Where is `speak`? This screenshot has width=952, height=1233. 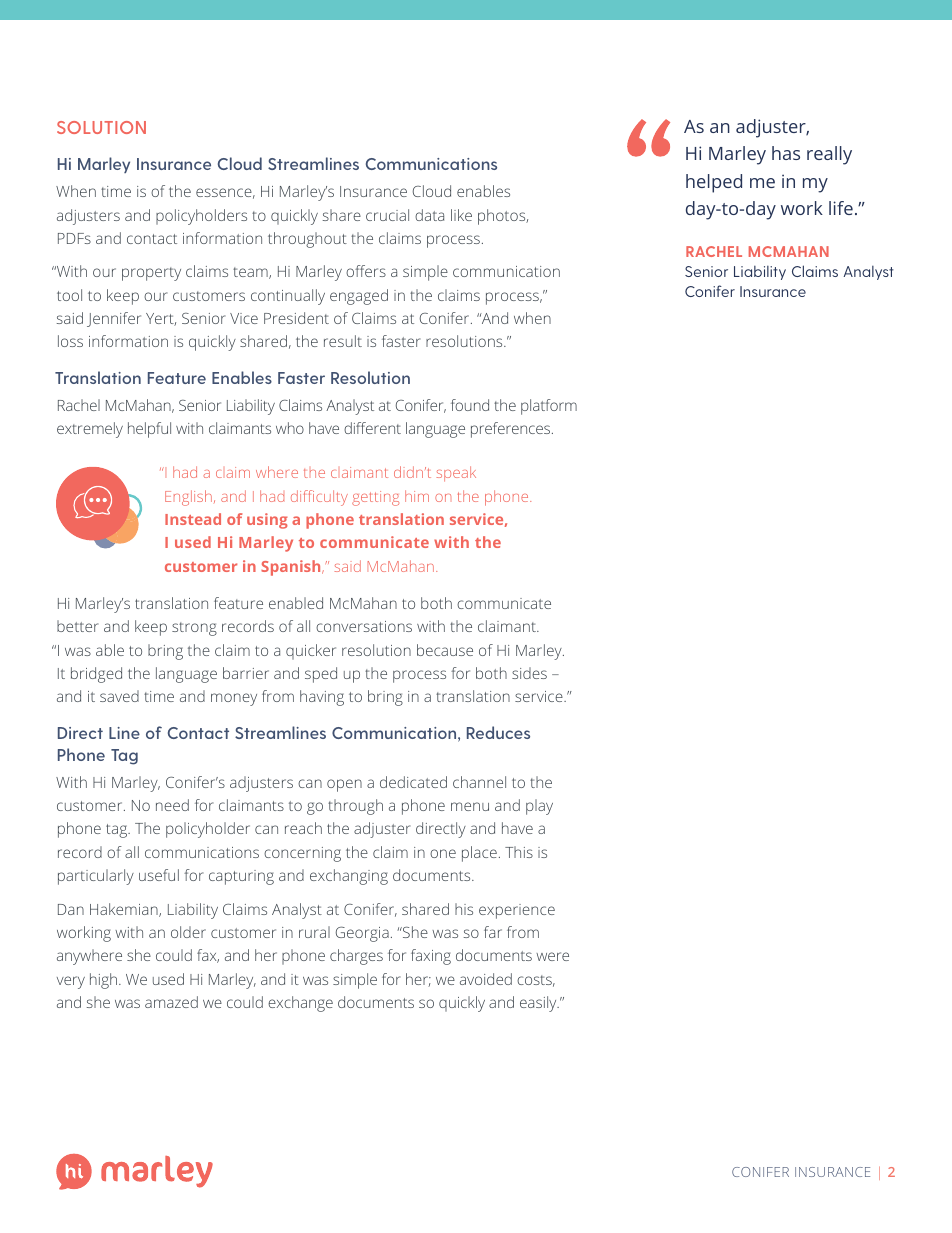 speak is located at coordinates (456, 474).
